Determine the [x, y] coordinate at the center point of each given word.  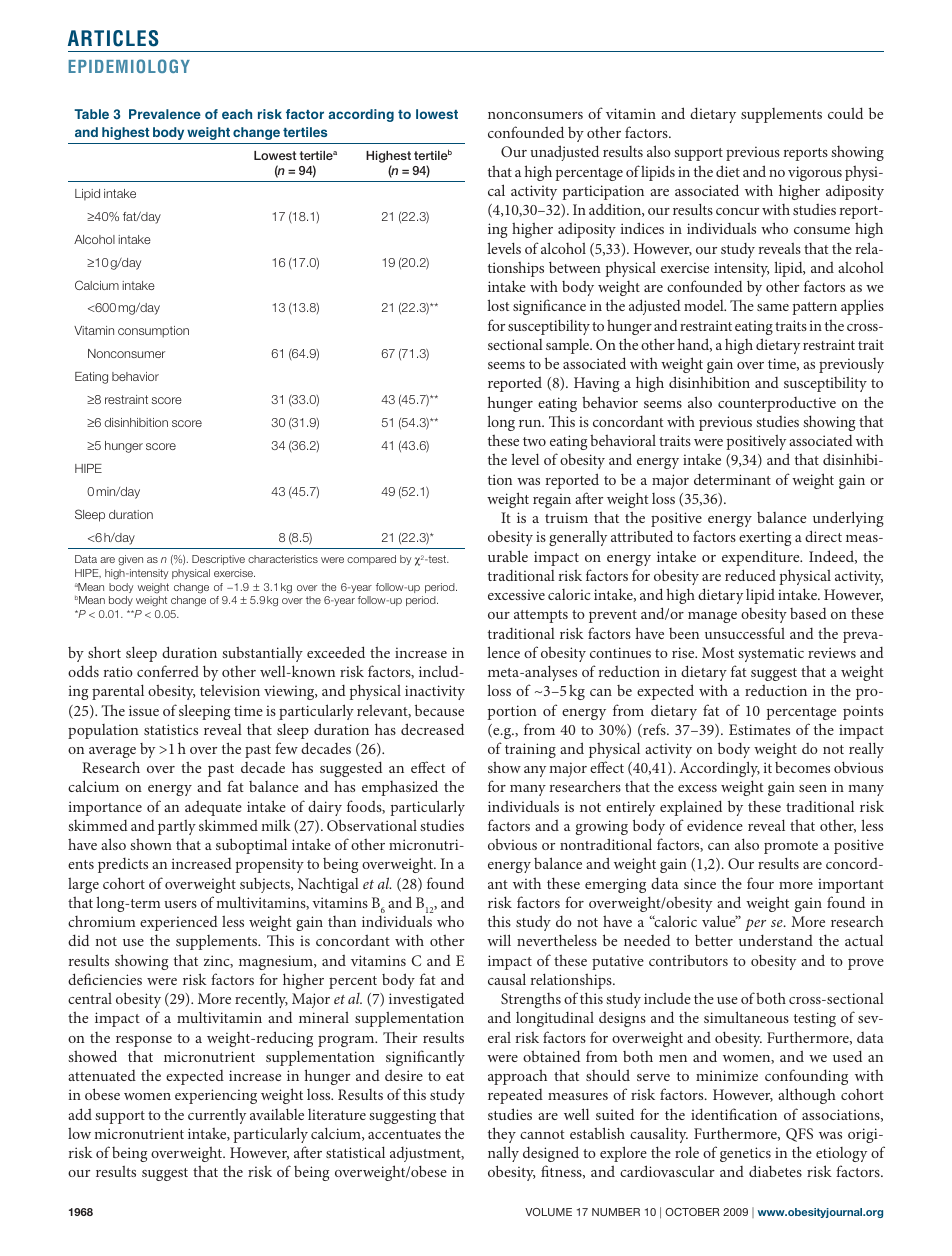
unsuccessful [745, 633]
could [845, 113]
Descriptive [218, 560]
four [760, 883]
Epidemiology [129, 66]
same [773, 307]
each [237, 114]
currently [217, 1116]
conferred [168, 671]
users [180, 904]
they [502, 1135]
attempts [541, 616]
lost [498, 305]
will [499, 940]
